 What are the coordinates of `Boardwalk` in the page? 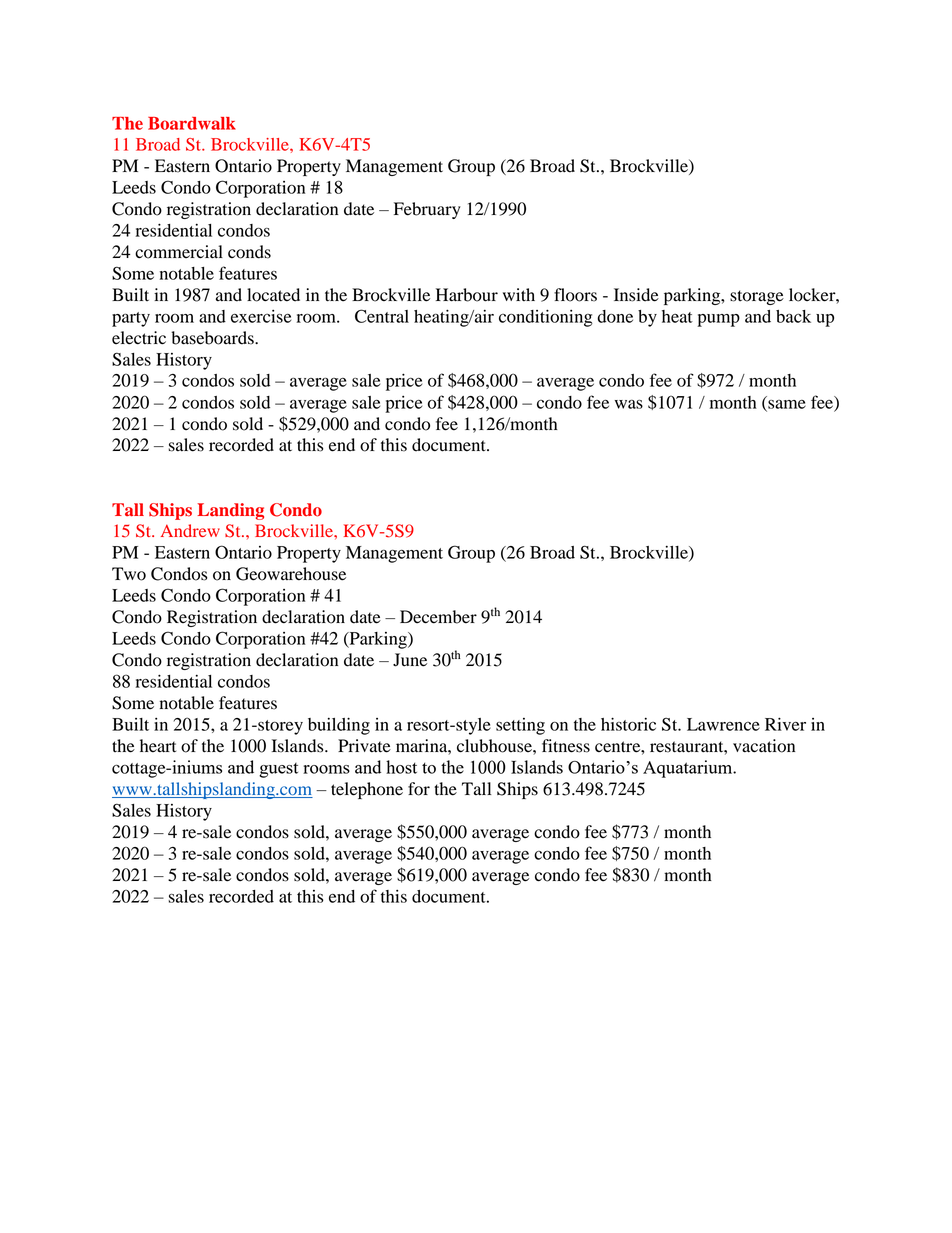 It's located at (192, 123).
